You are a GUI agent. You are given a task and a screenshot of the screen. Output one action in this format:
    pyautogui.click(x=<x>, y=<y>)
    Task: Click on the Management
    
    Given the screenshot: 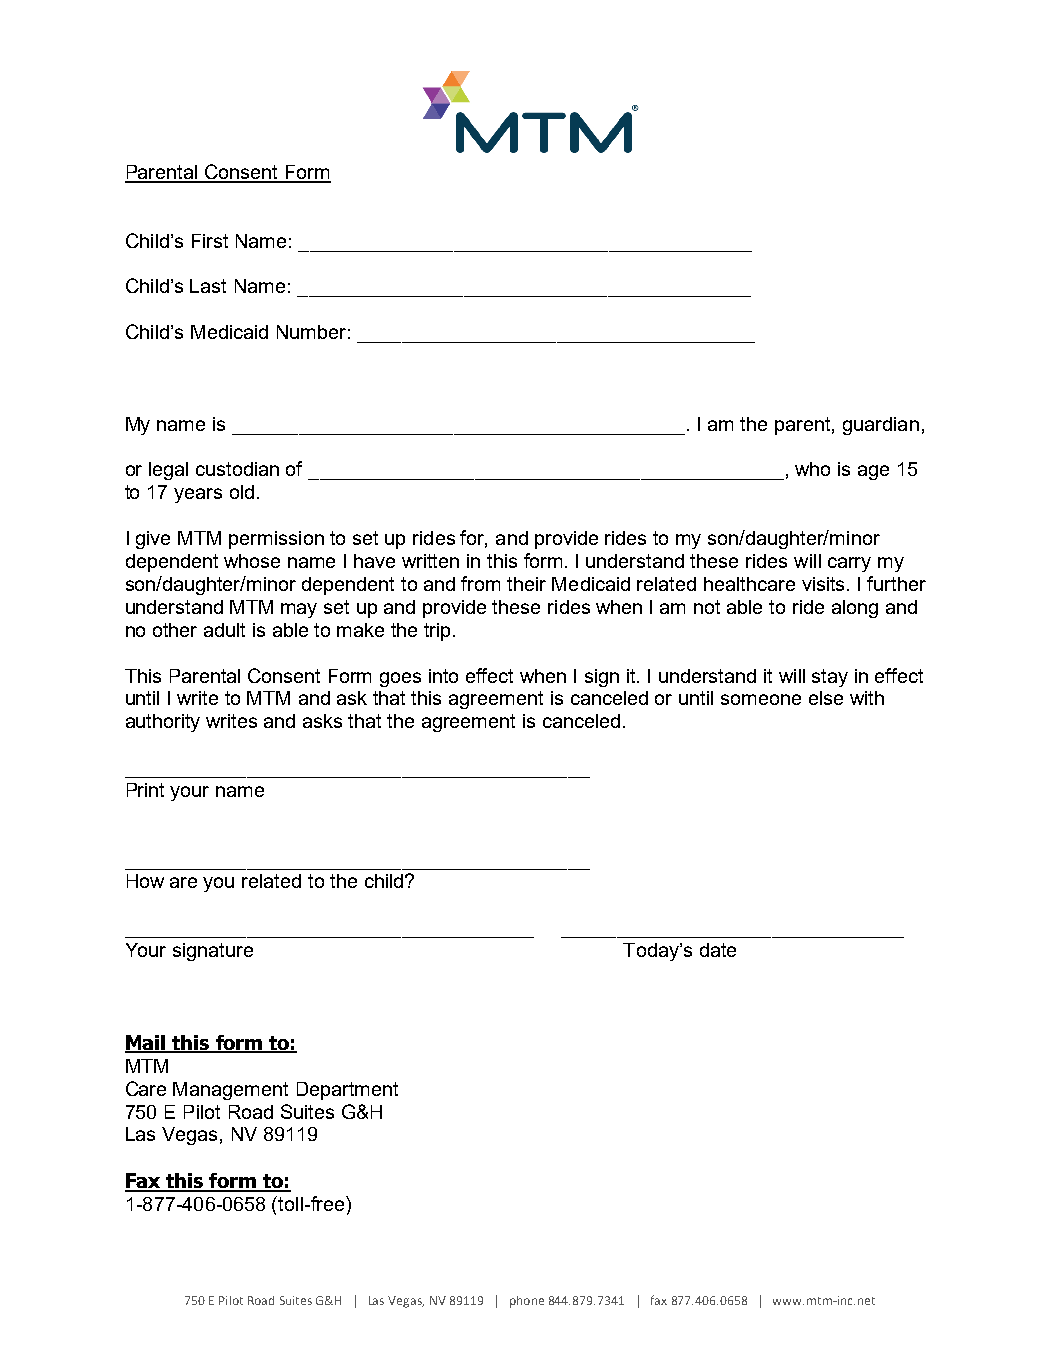 What is the action you would take?
    pyautogui.click(x=230, y=1091)
